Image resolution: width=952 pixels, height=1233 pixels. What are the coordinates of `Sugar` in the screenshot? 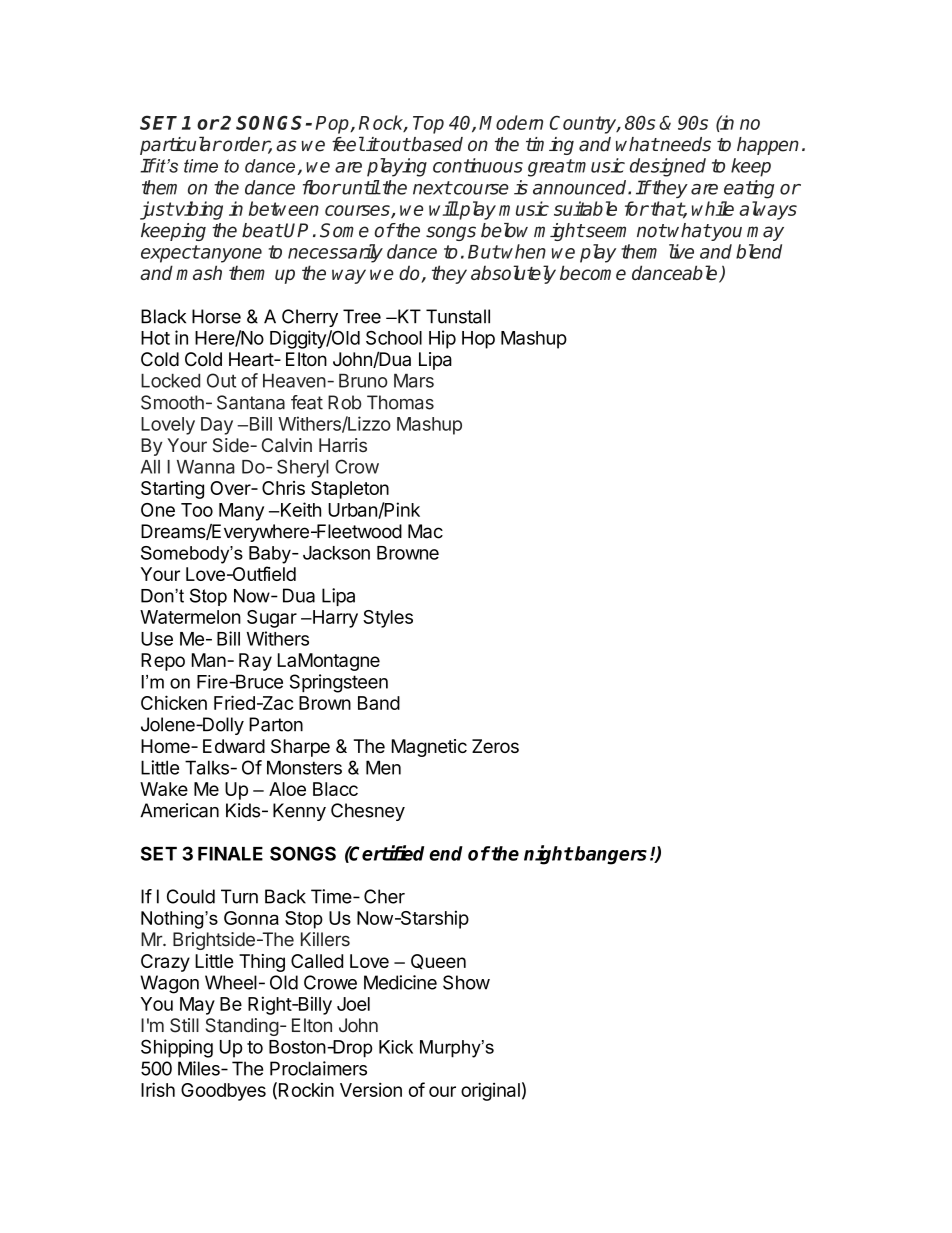 It's located at (272, 619).
